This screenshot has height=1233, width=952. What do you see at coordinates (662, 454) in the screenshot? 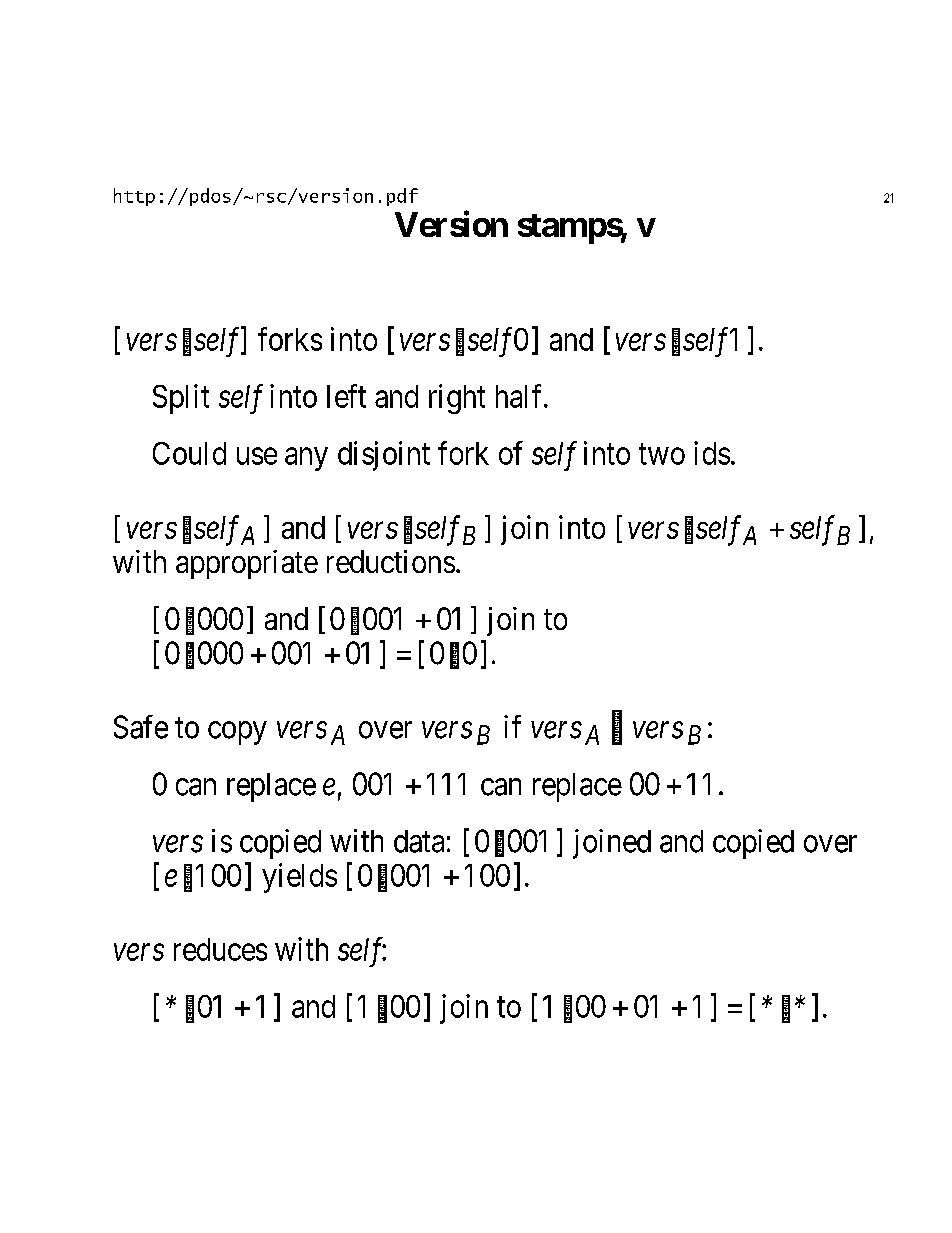
I see `two` at bounding box center [662, 454].
